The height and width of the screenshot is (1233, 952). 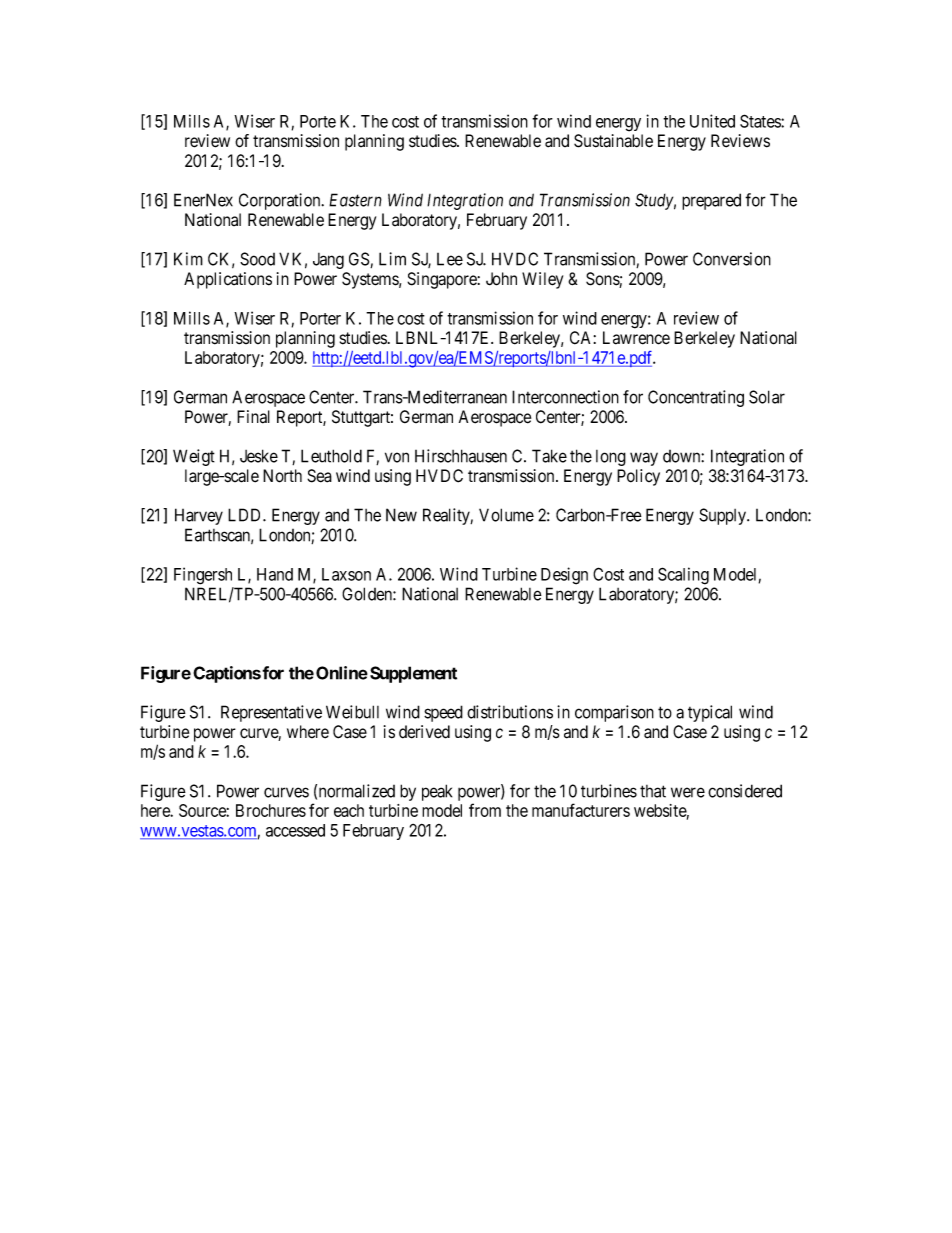 I want to click on Applications, so click(x=228, y=280).
